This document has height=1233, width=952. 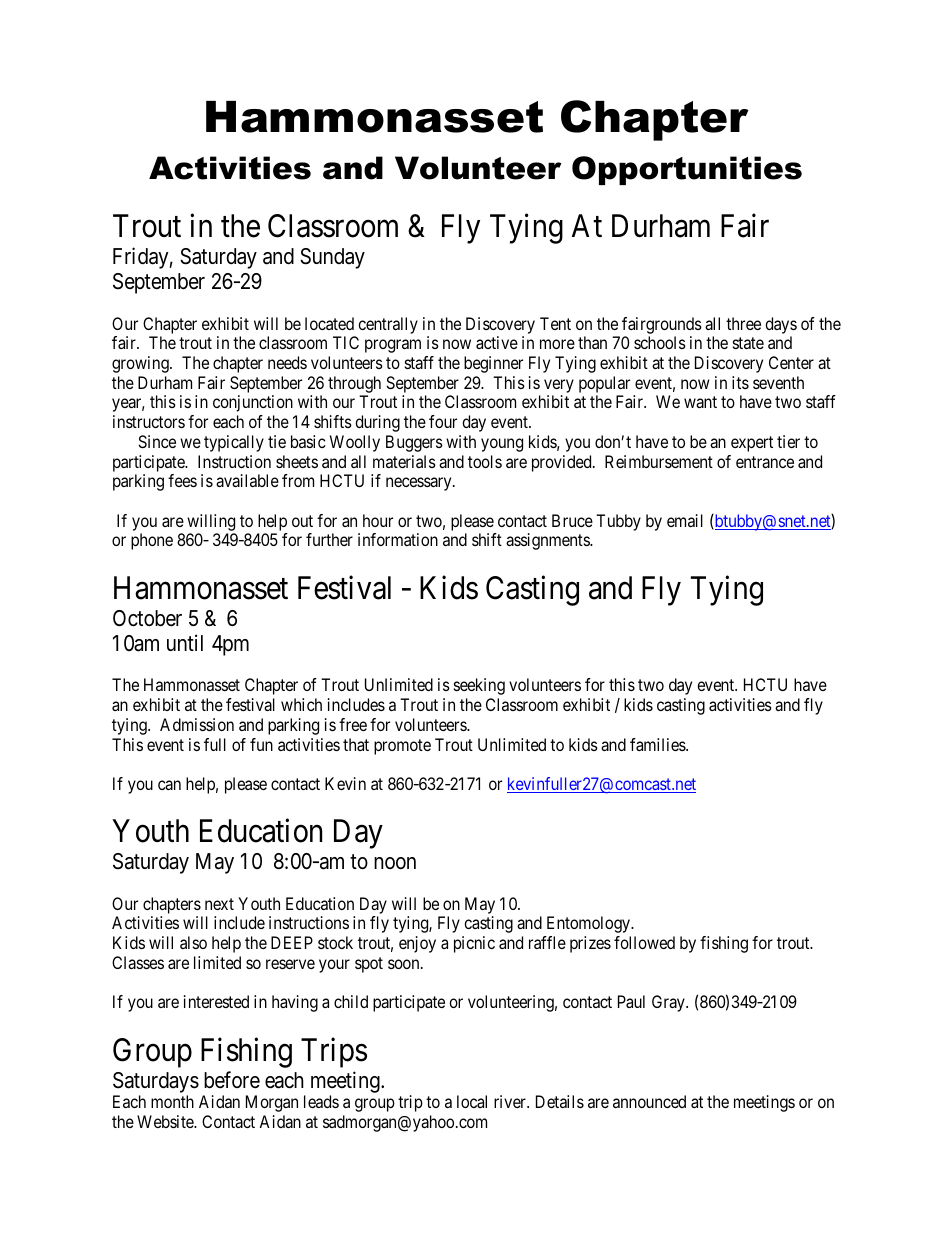 I want to click on before, so click(x=232, y=1080).
